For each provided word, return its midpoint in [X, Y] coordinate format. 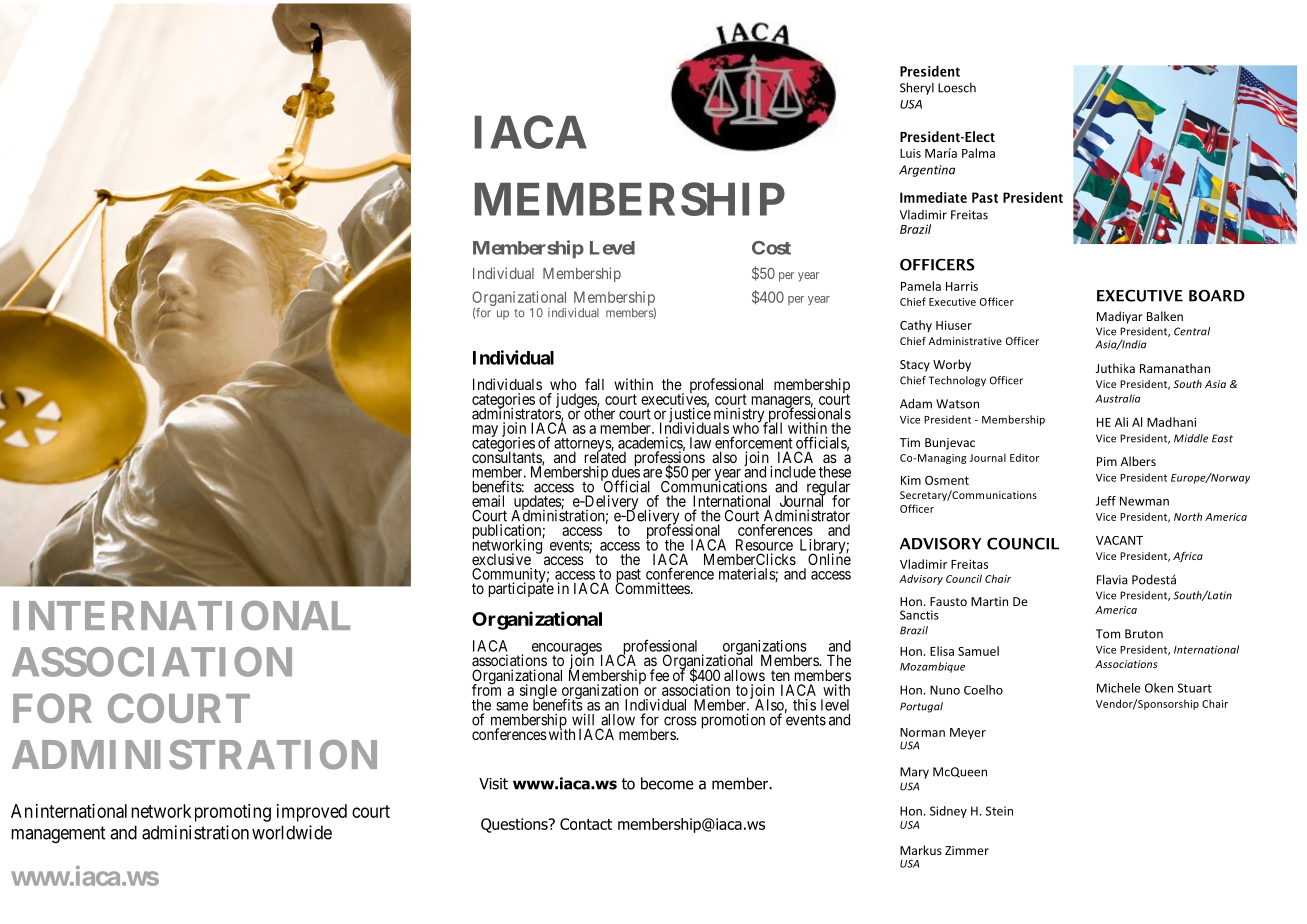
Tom [1108, 634]
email [488, 501]
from [486, 689]
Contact [586, 824]
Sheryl [917, 88]
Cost [771, 248]
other [598, 413]
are [652, 473]
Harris [962, 286]
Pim [1107, 461]
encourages [567, 650]
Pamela [921, 286]
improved [312, 813]
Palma [978, 153]
